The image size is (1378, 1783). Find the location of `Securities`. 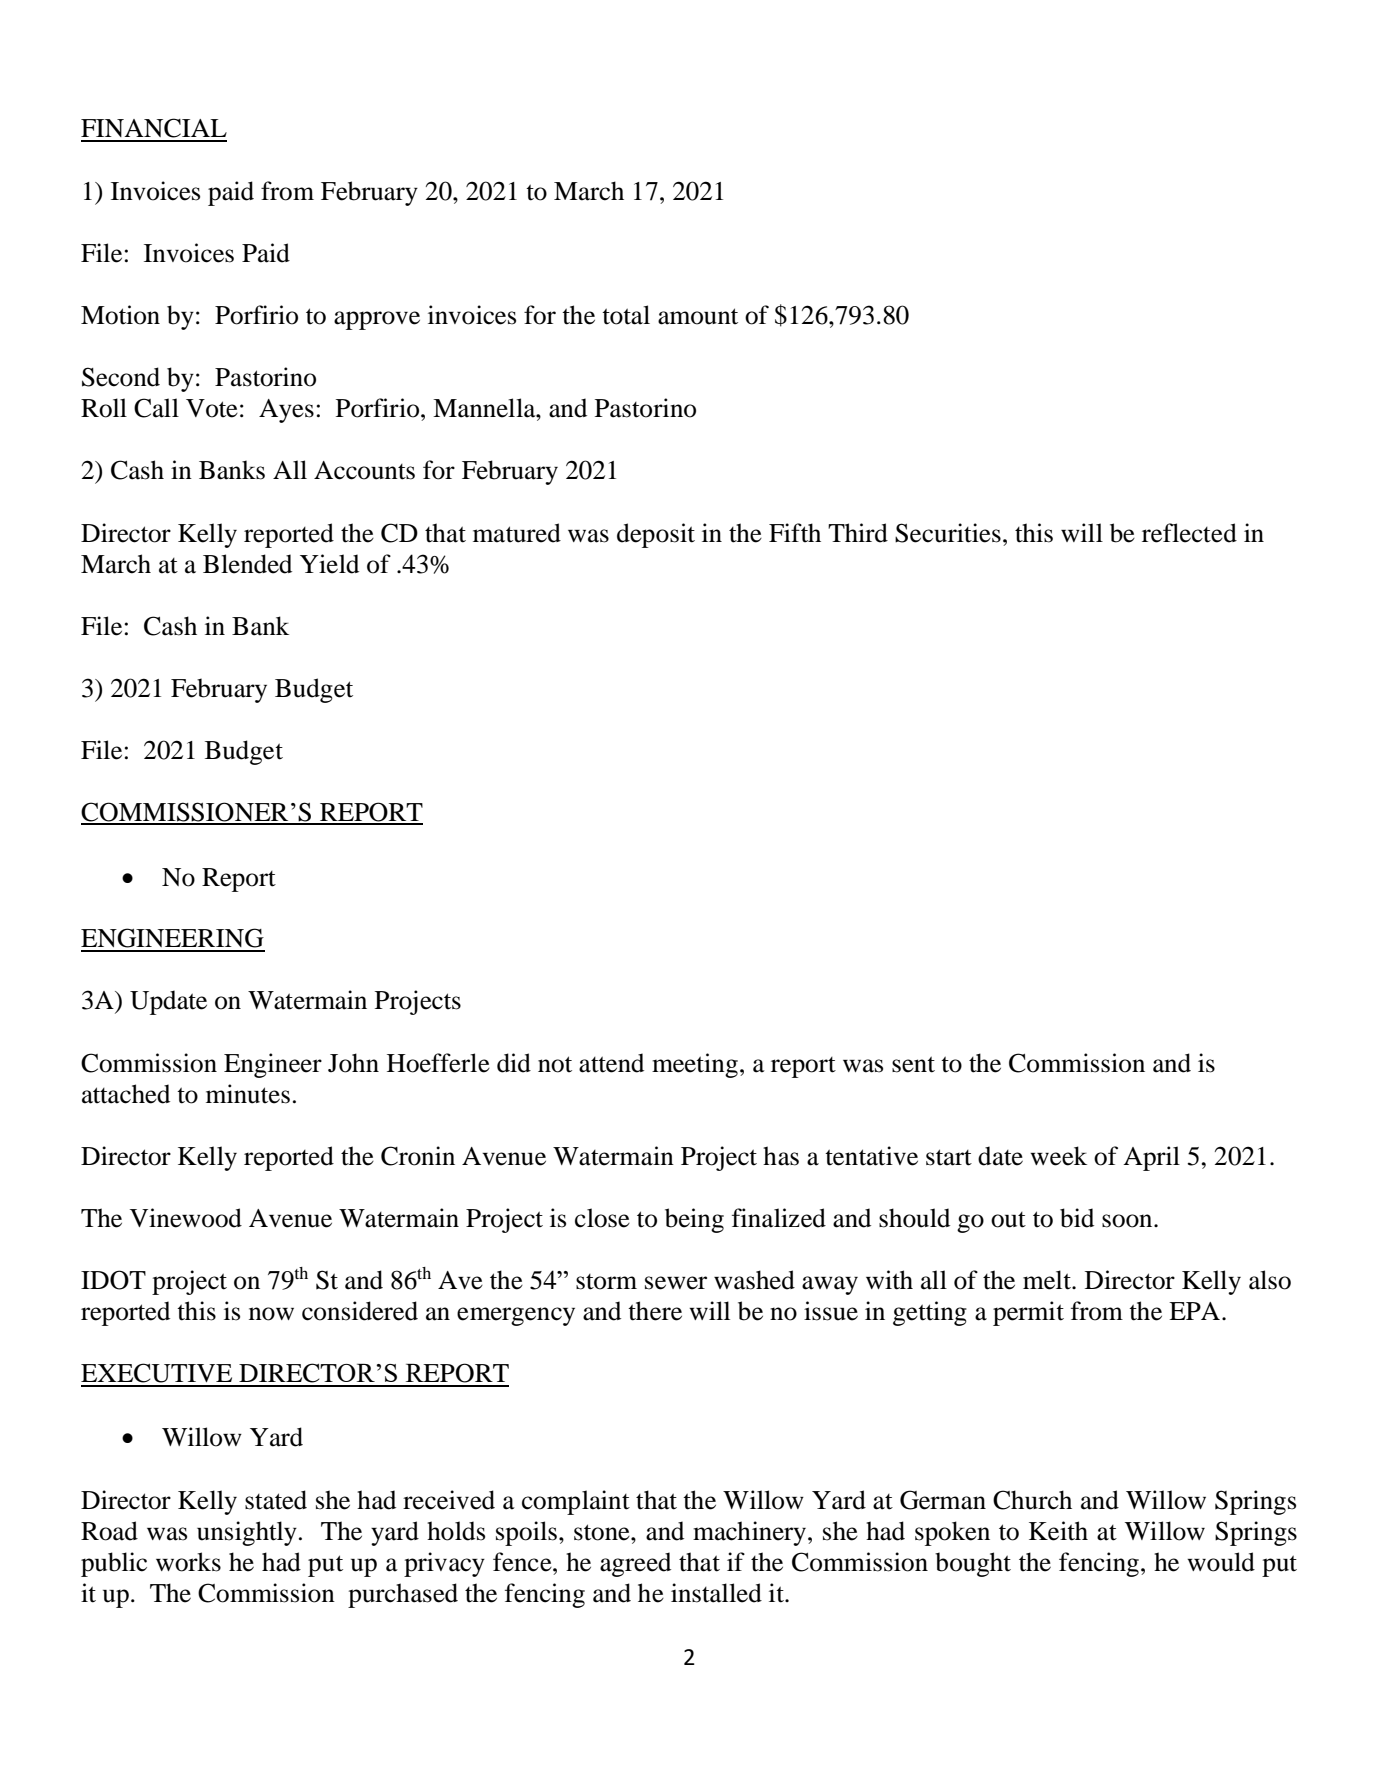

Securities is located at coordinates (948, 533).
